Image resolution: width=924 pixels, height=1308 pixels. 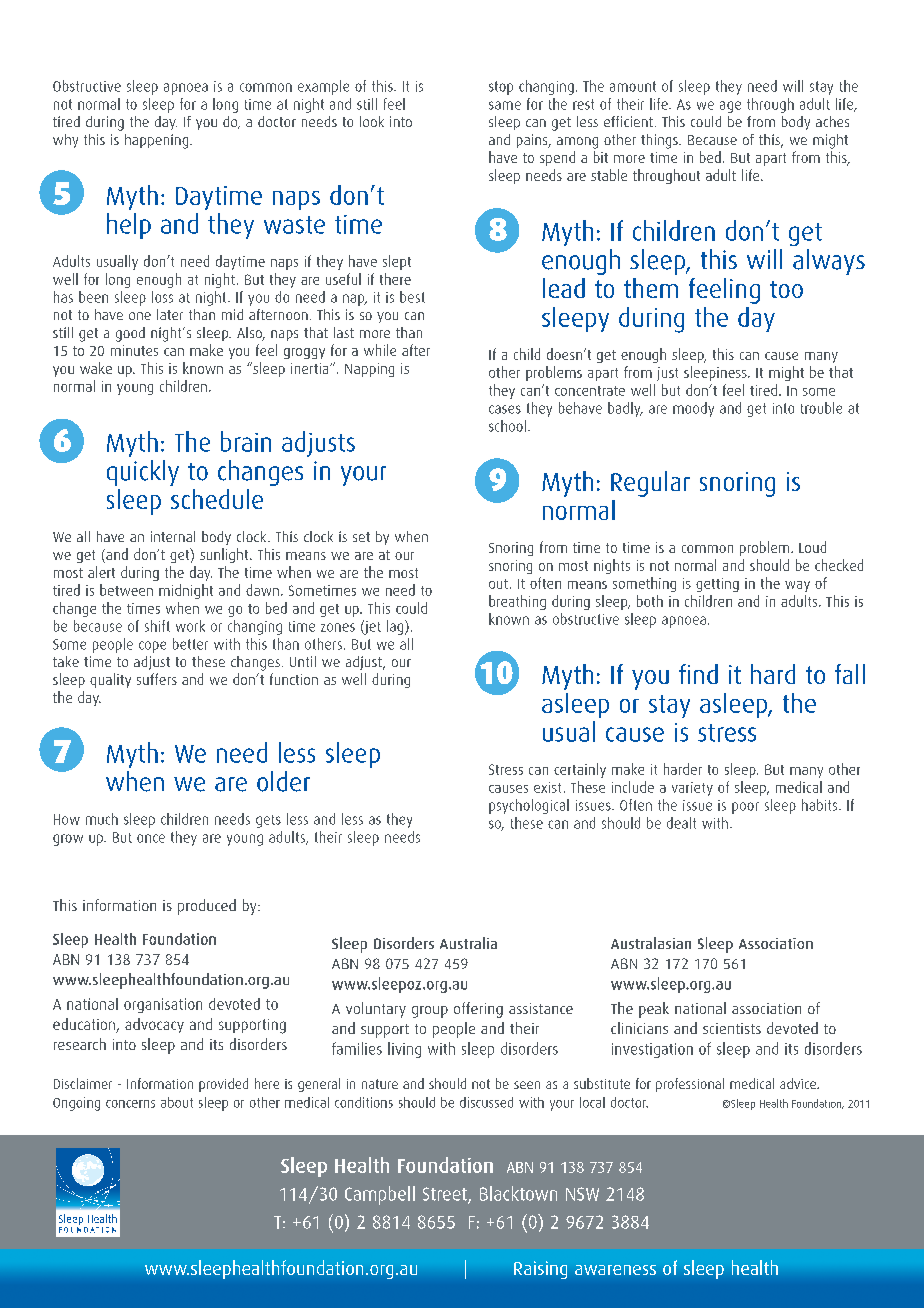 What do you see at coordinates (468, 943) in the document?
I see `Australia` at bounding box center [468, 943].
